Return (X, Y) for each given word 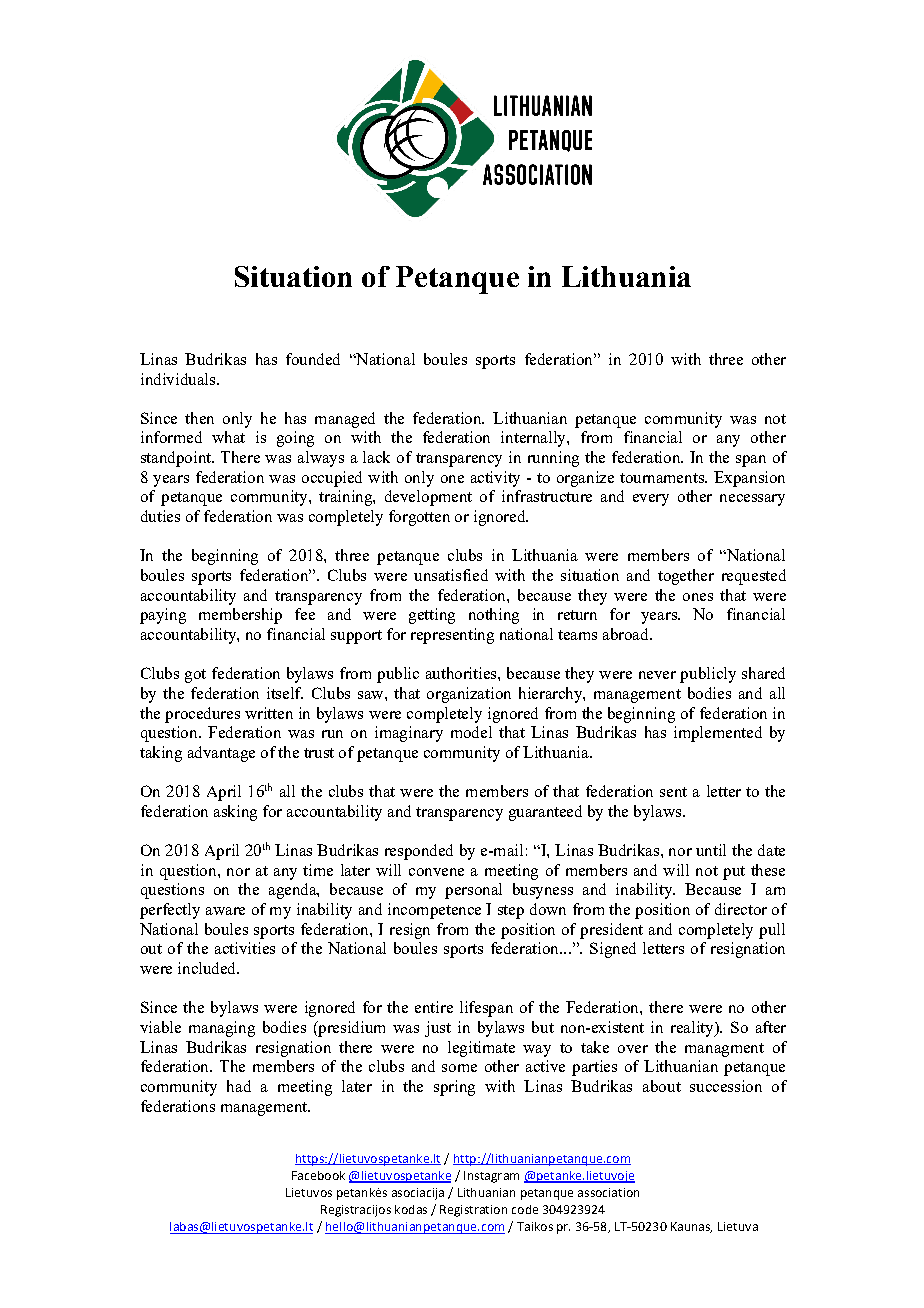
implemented (718, 734)
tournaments (663, 478)
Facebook (318, 1175)
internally (534, 439)
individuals (179, 379)
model (471, 732)
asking (235, 813)
